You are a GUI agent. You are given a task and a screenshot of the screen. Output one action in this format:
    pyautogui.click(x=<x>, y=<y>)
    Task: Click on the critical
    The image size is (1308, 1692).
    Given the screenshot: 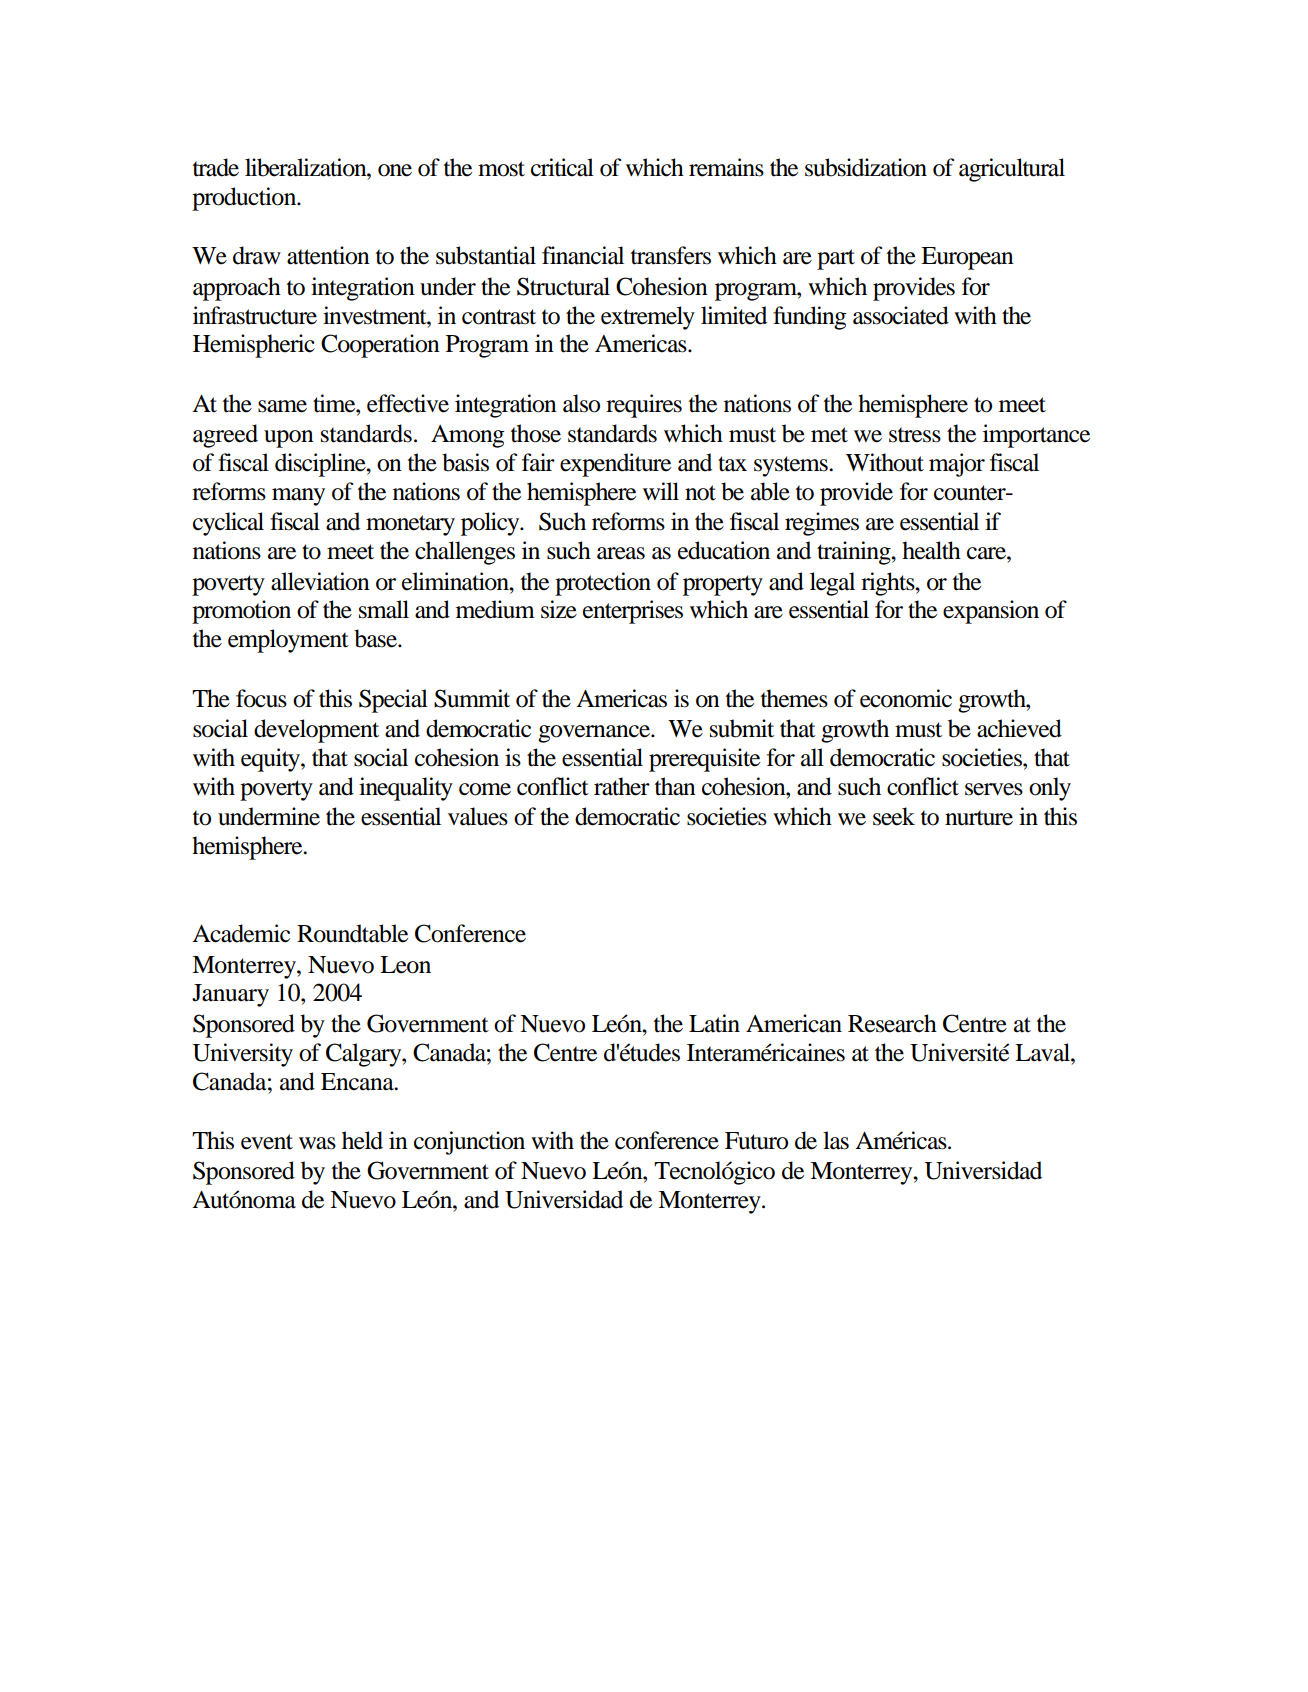 What is the action you would take?
    pyautogui.click(x=562, y=167)
